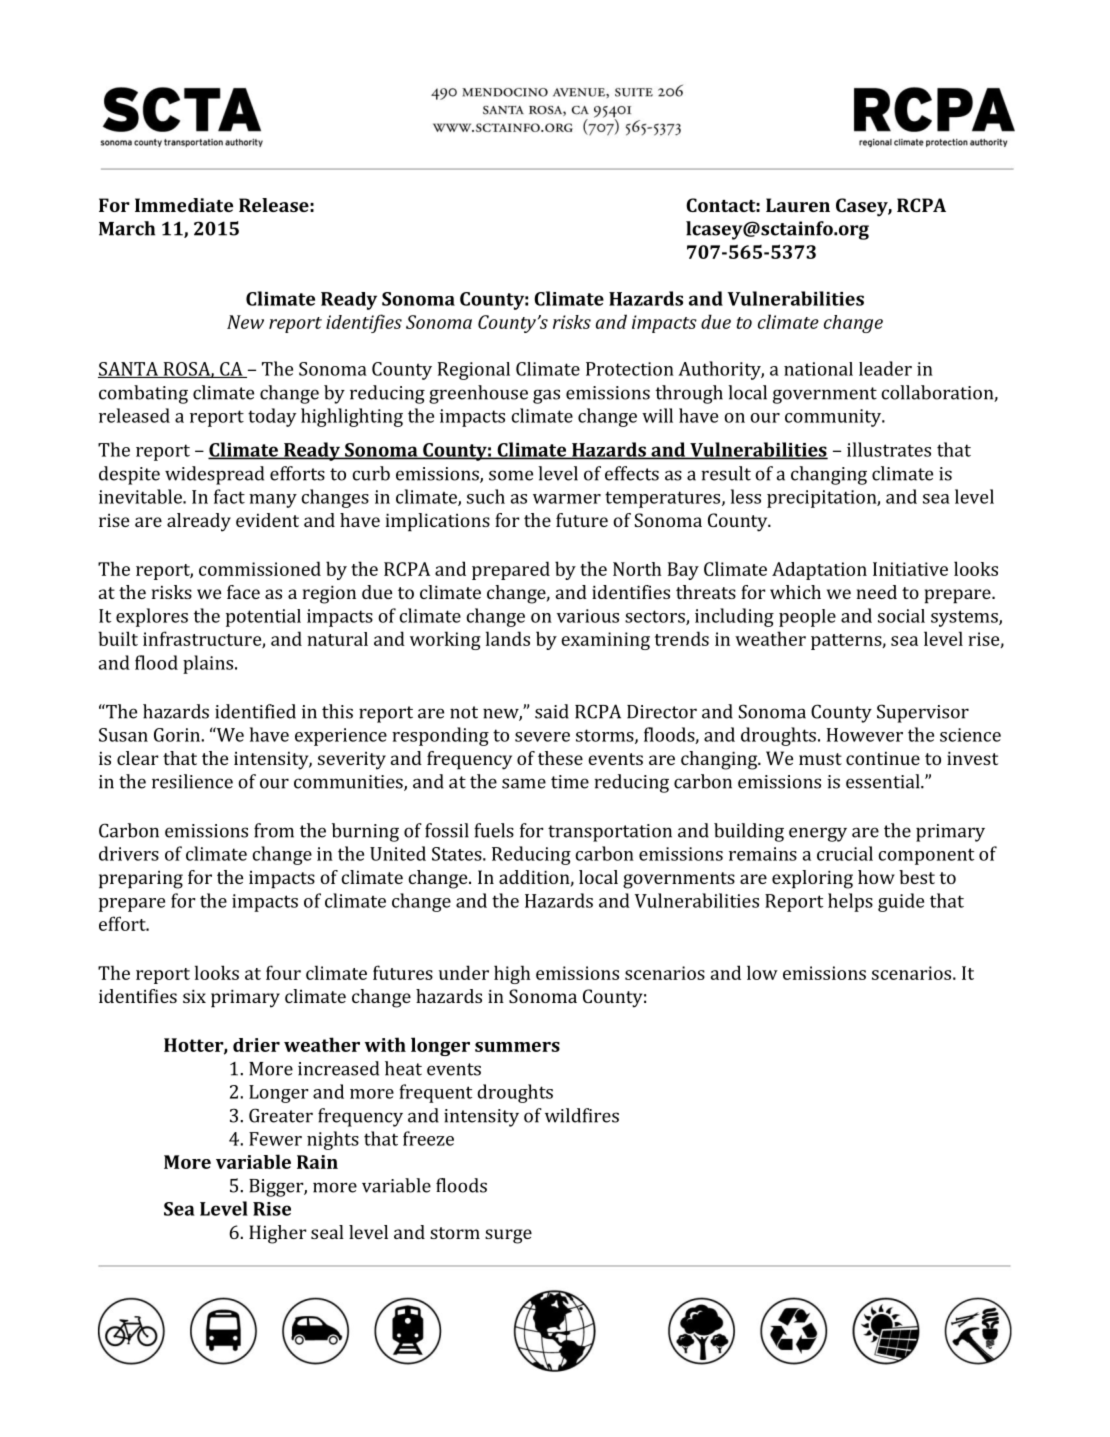 The width and height of the page is (1110, 1437). Describe the element at coordinates (464, 972) in the page. I see `under` at that location.
